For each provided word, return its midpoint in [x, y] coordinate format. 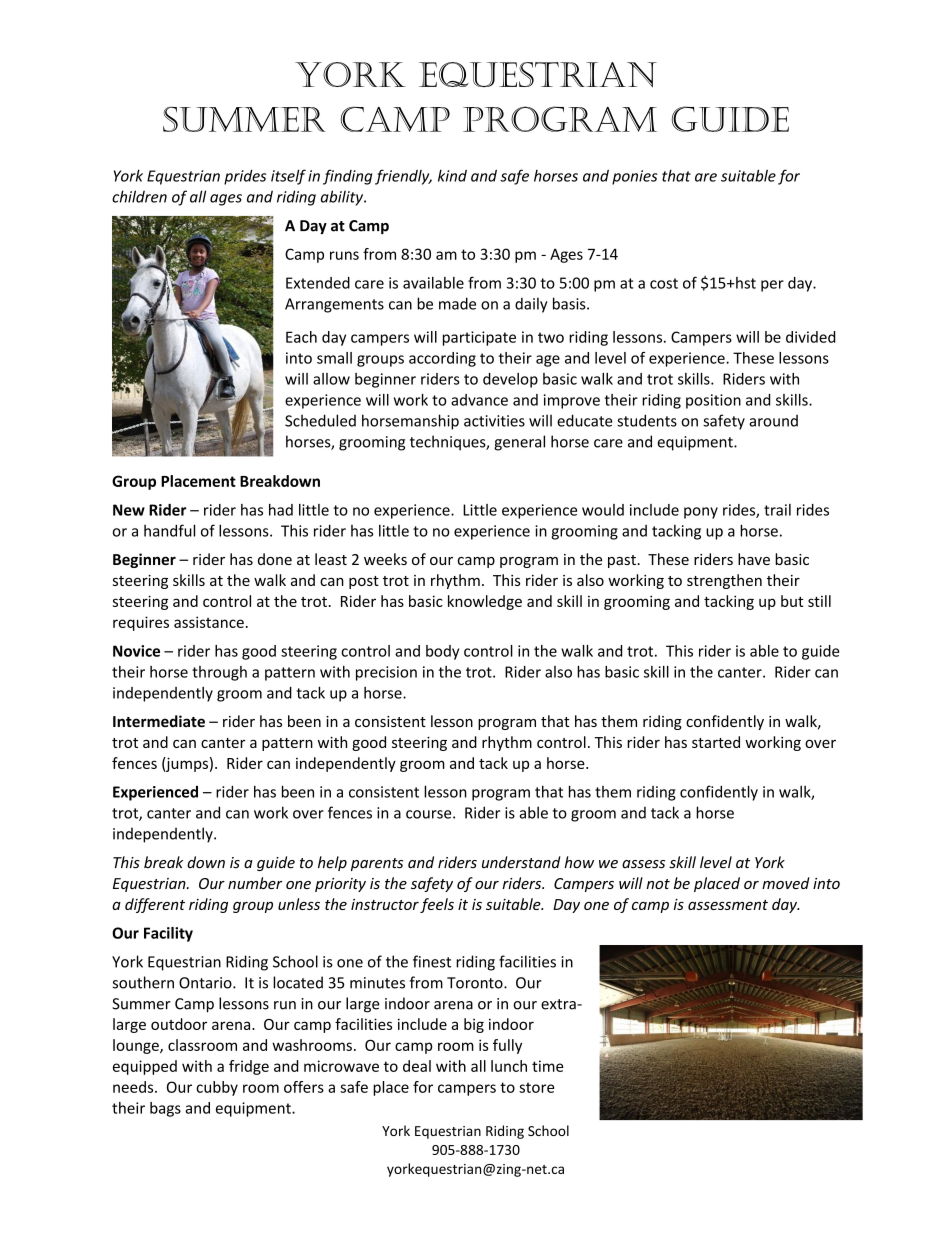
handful [169, 530]
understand [521, 862]
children [139, 196]
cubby [217, 1088]
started [716, 742]
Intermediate [159, 721]
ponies [635, 177]
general [519, 443]
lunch [509, 1066]
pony [701, 513]
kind [452, 175]
